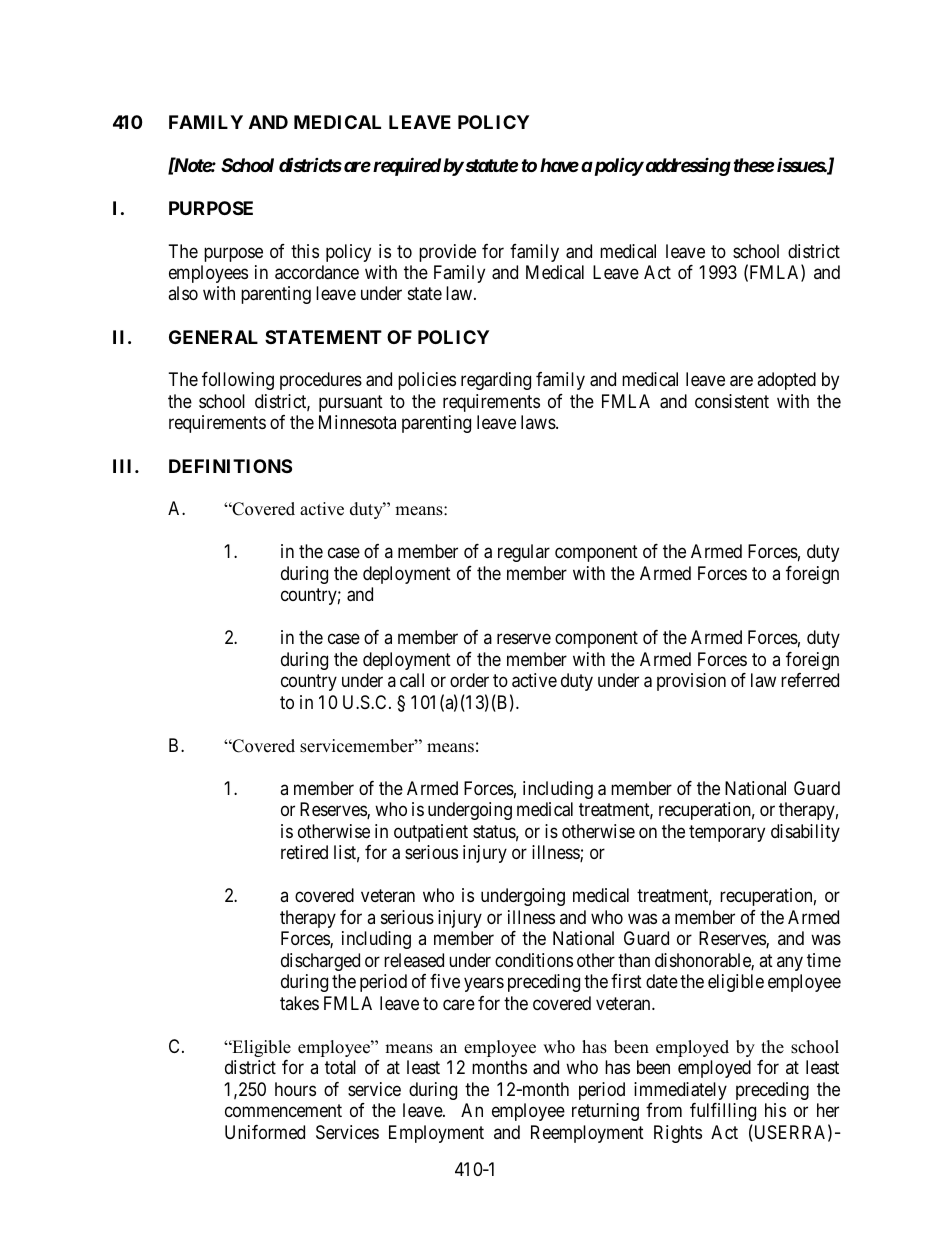 The image size is (952, 1233). What do you see at coordinates (691, 682) in the screenshot?
I see `provision` at bounding box center [691, 682].
